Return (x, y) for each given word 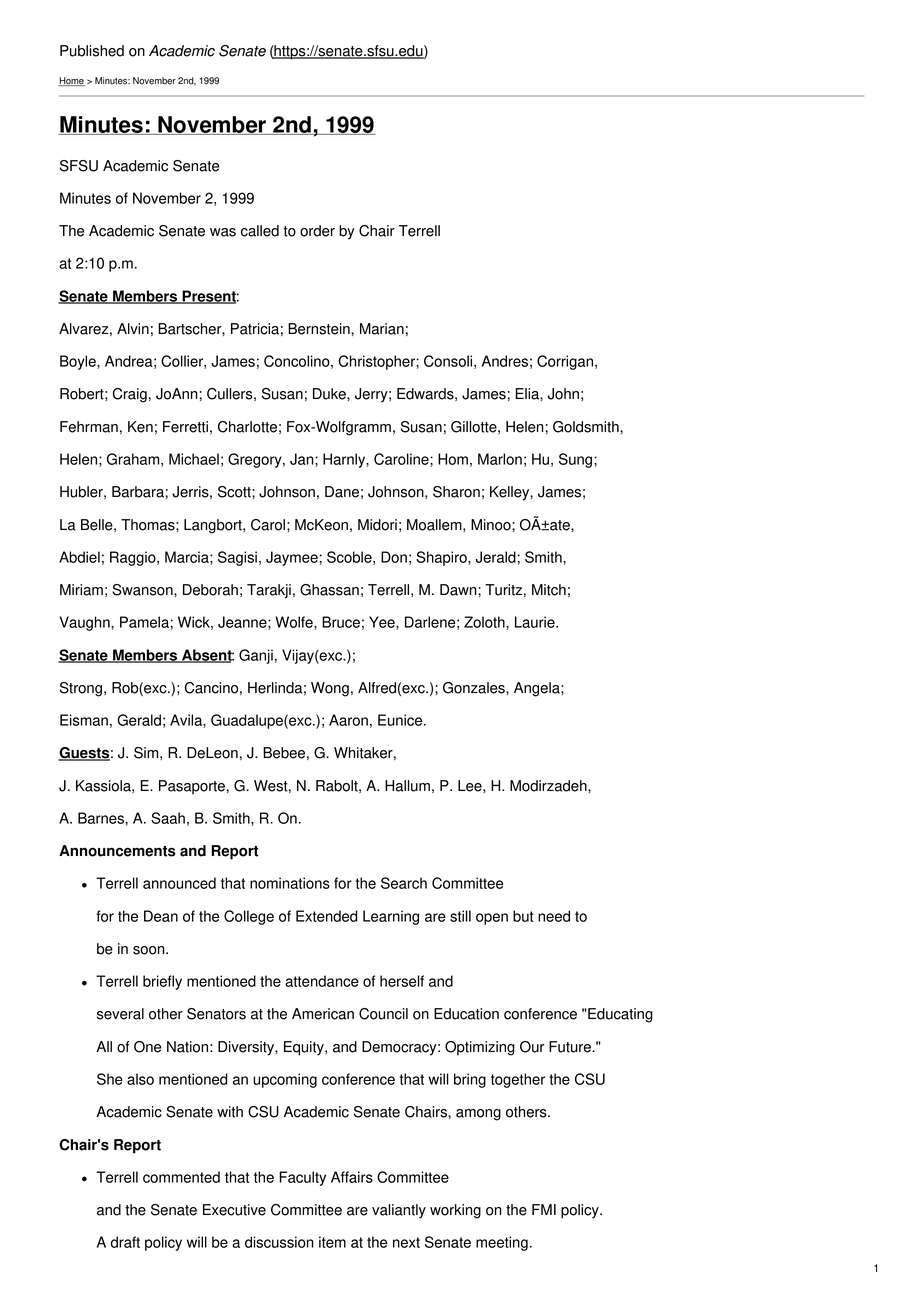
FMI (544, 1209)
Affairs (352, 1177)
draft (125, 1242)
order (317, 231)
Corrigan (565, 362)
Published (92, 51)
